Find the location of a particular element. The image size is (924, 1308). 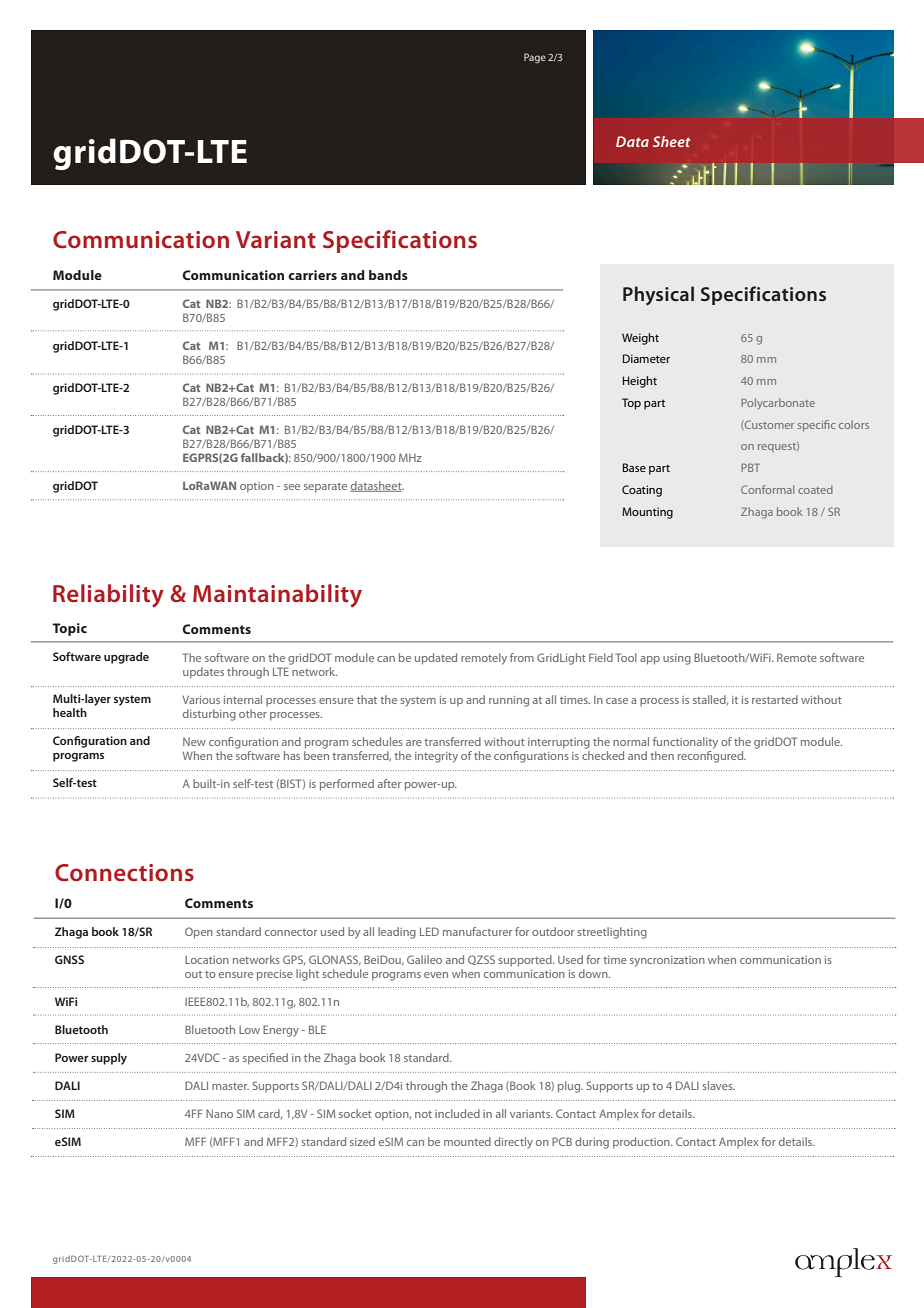

included is located at coordinates (457, 1113).
